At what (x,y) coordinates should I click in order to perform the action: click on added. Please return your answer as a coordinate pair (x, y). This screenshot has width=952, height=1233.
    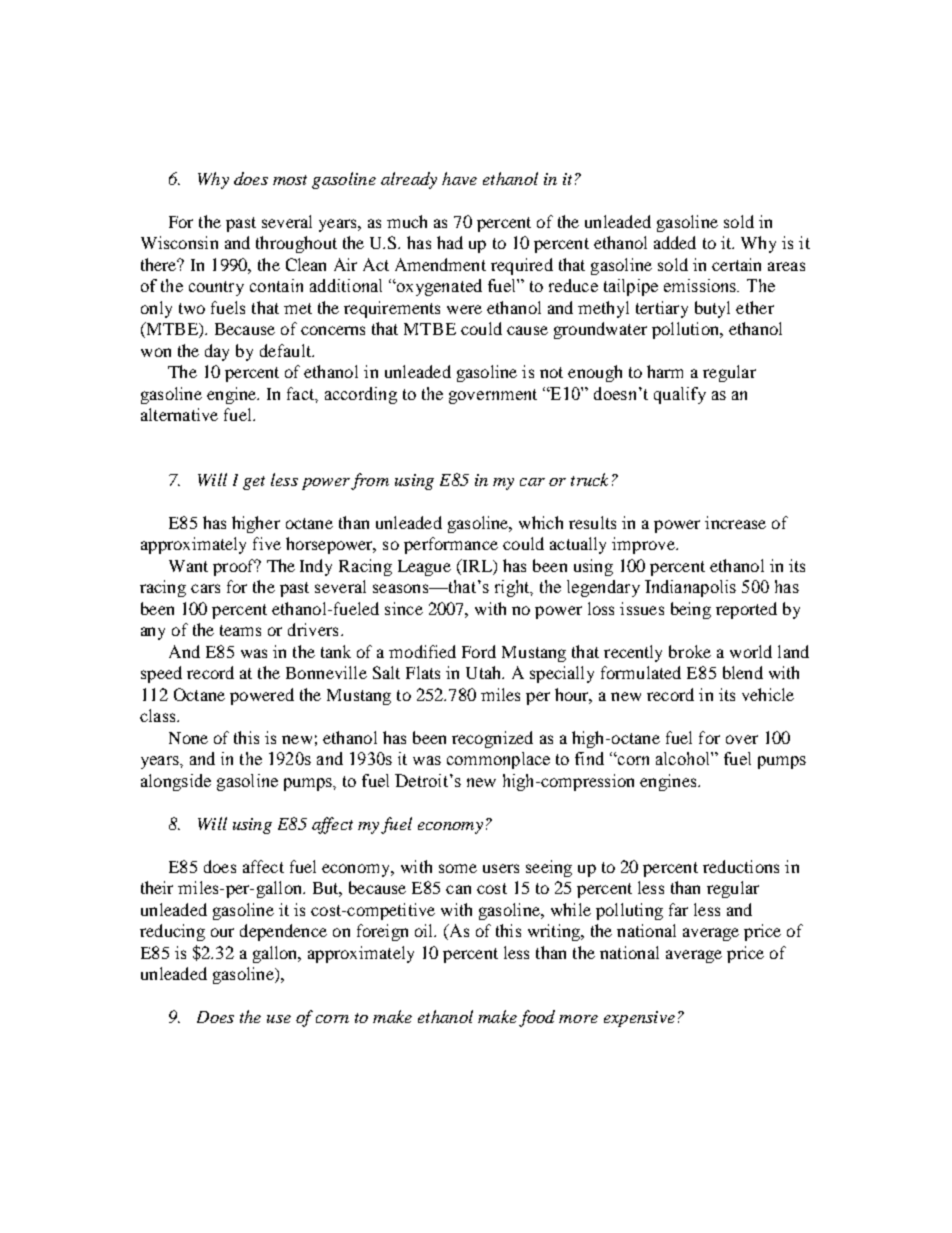
    Looking at the image, I should click on (675, 242).
